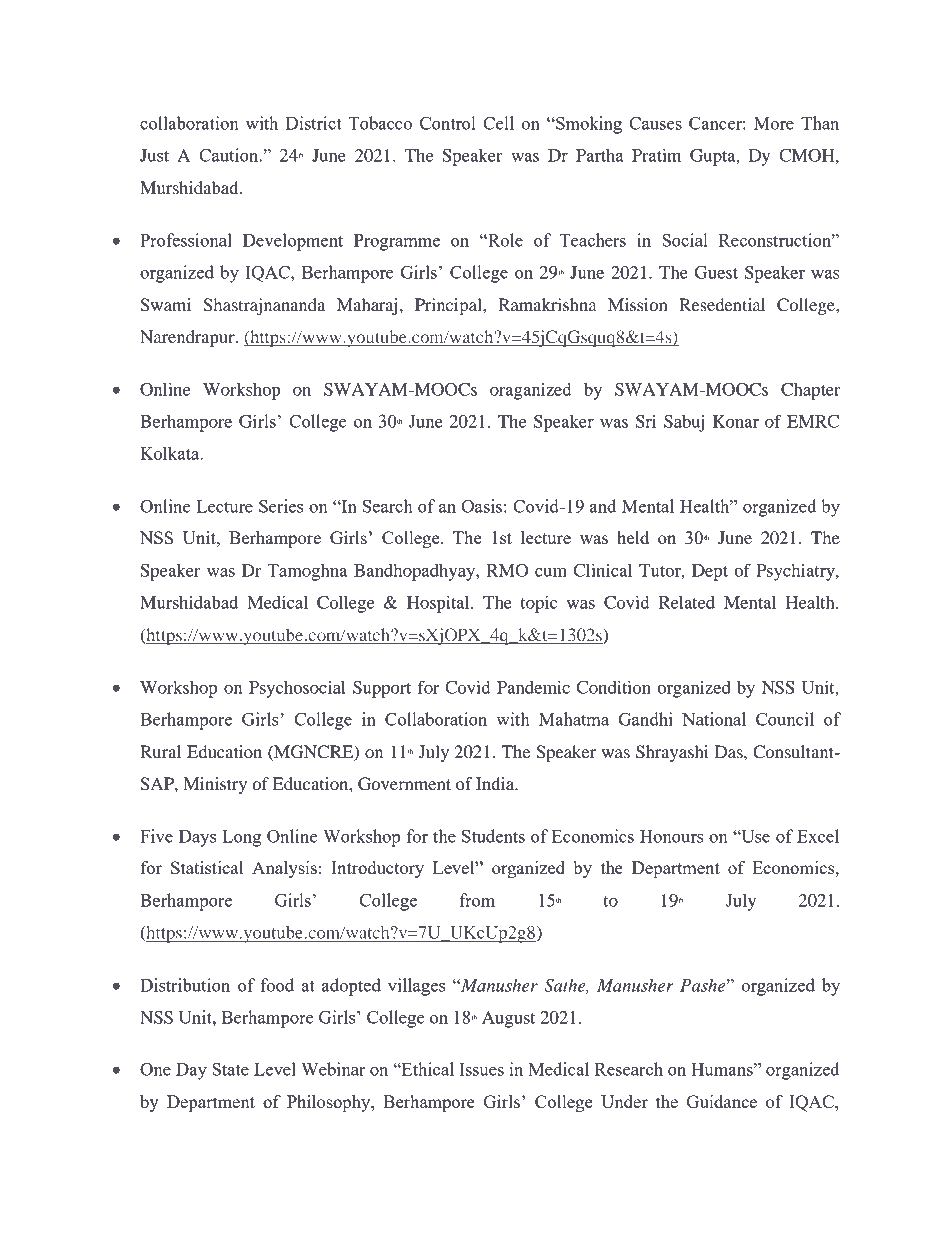 The width and height of the document is (952, 1233). What do you see at coordinates (687, 602) in the document?
I see `Related` at bounding box center [687, 602].
